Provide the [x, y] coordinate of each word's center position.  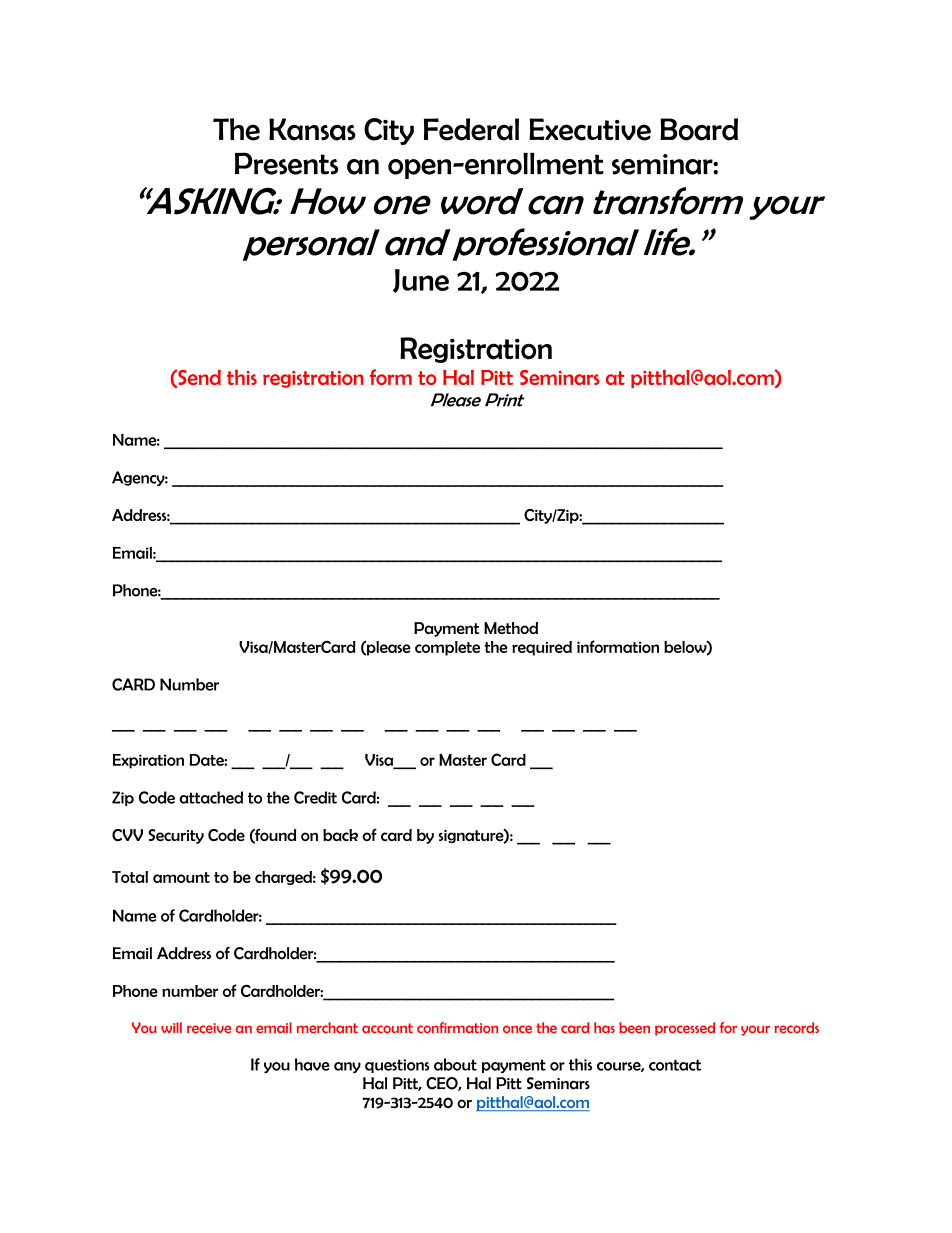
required [542, 648]
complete [447, 648]
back [340, 835]
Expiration [148, 761]
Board [699, 129]
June [421, 281]
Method [511, 628]
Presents [286, 163]
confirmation [457, 1027]
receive [209, 1028]
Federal [471, 129]
